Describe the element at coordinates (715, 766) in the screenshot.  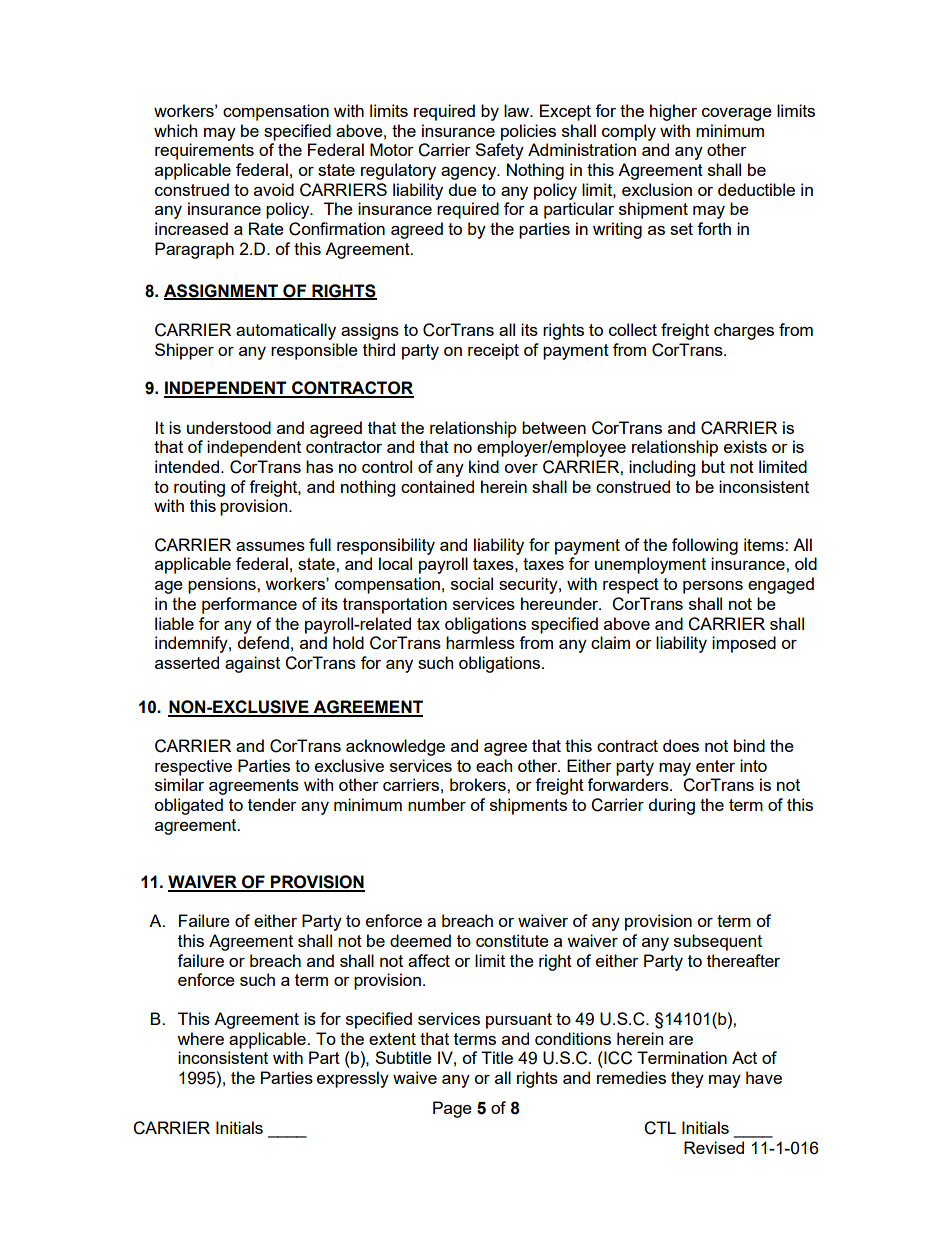
I see `enter` at that location.
